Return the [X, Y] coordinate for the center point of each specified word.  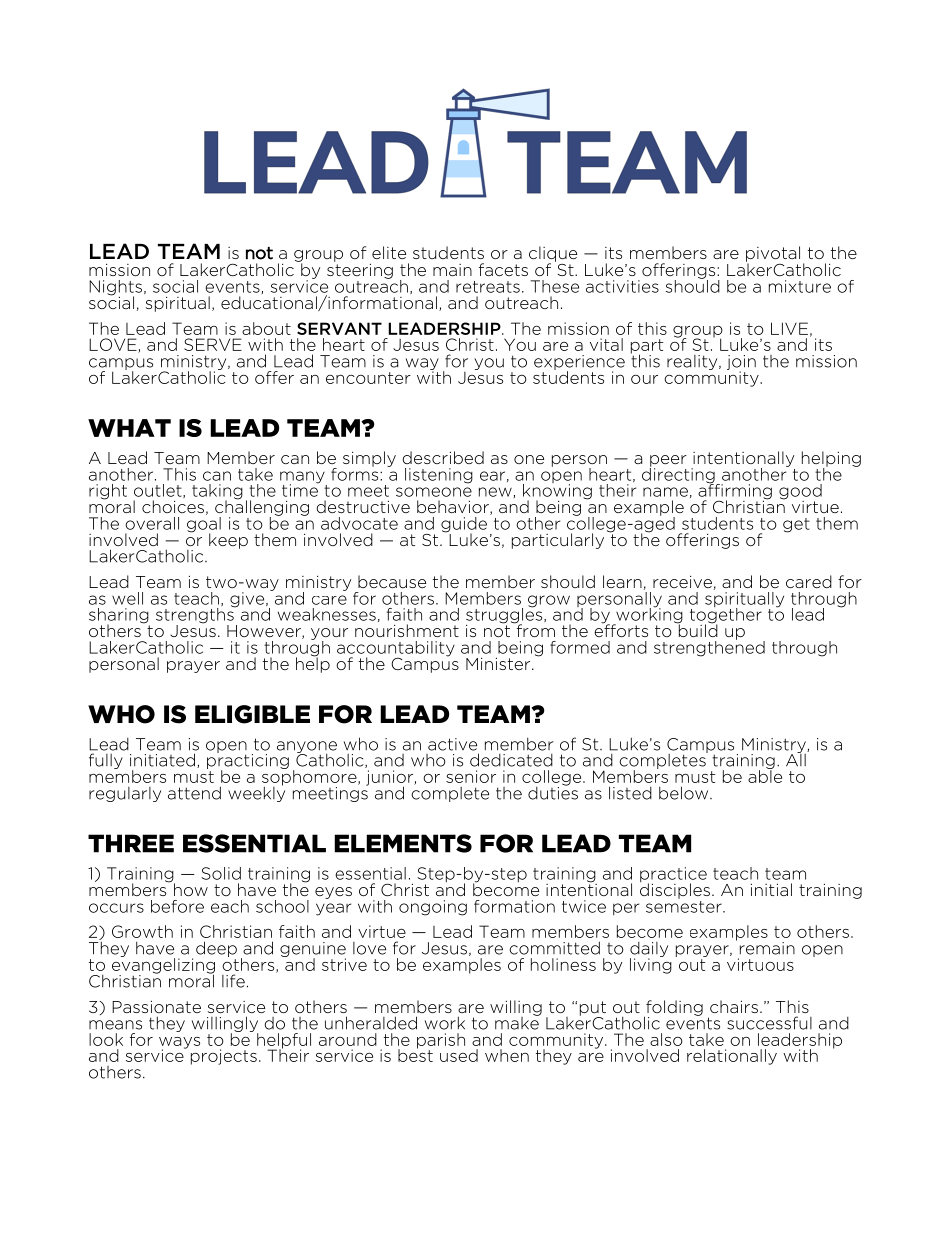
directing [679, 475]
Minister [499, 664]
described [443, 457]
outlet [159, 491]
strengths [196, 616]
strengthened [709, 647]
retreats [488, 287]
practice [673, 876]
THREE [131, 843]
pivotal [773, 255]
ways [179, 1044]
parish [441, 1042]
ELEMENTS [403, 843]
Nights [115, 289]
